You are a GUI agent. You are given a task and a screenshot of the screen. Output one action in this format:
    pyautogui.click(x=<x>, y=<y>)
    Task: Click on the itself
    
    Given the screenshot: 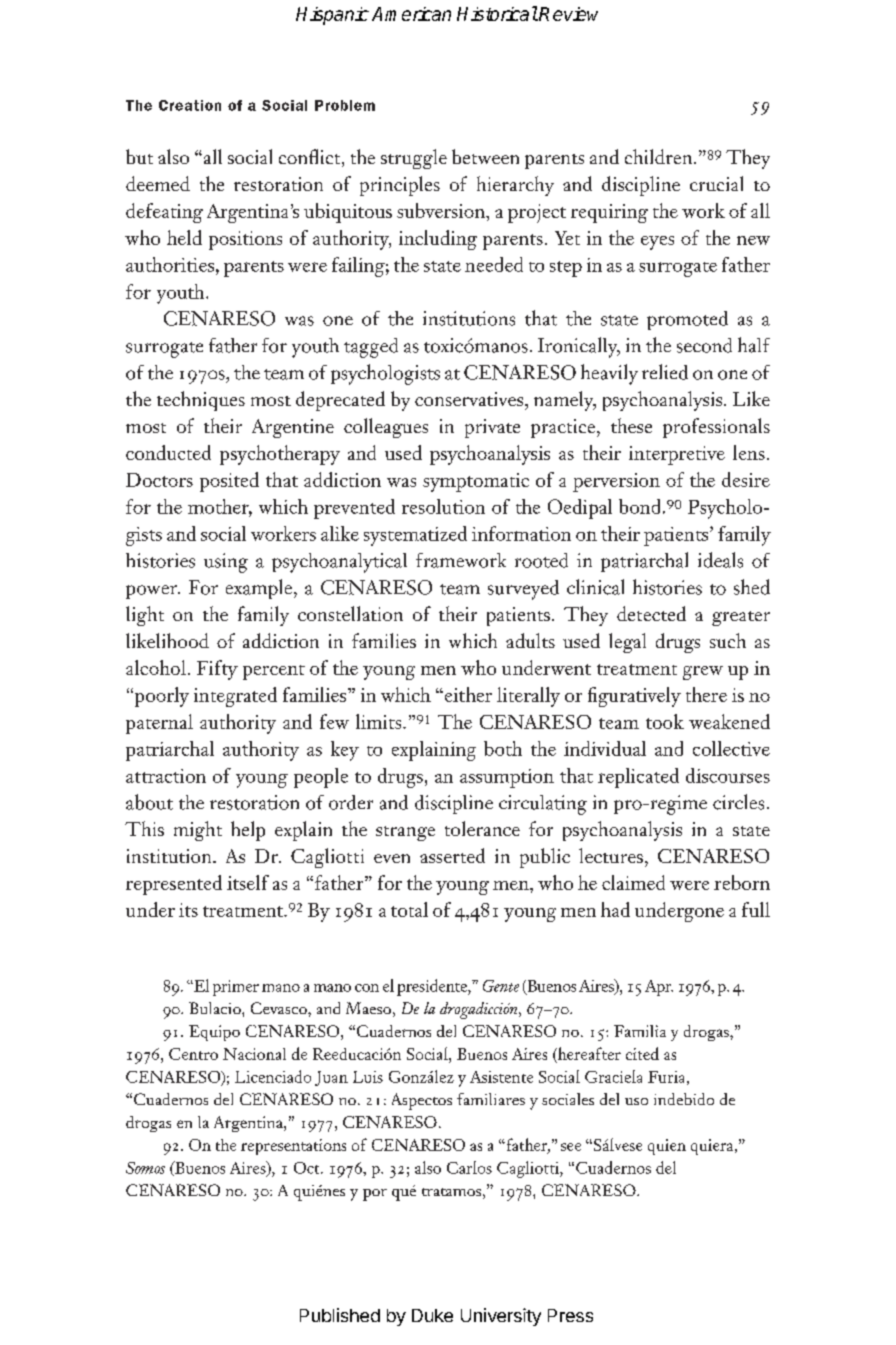 What is the action you would take?
    pyautogui.click(x=248, y=882)
